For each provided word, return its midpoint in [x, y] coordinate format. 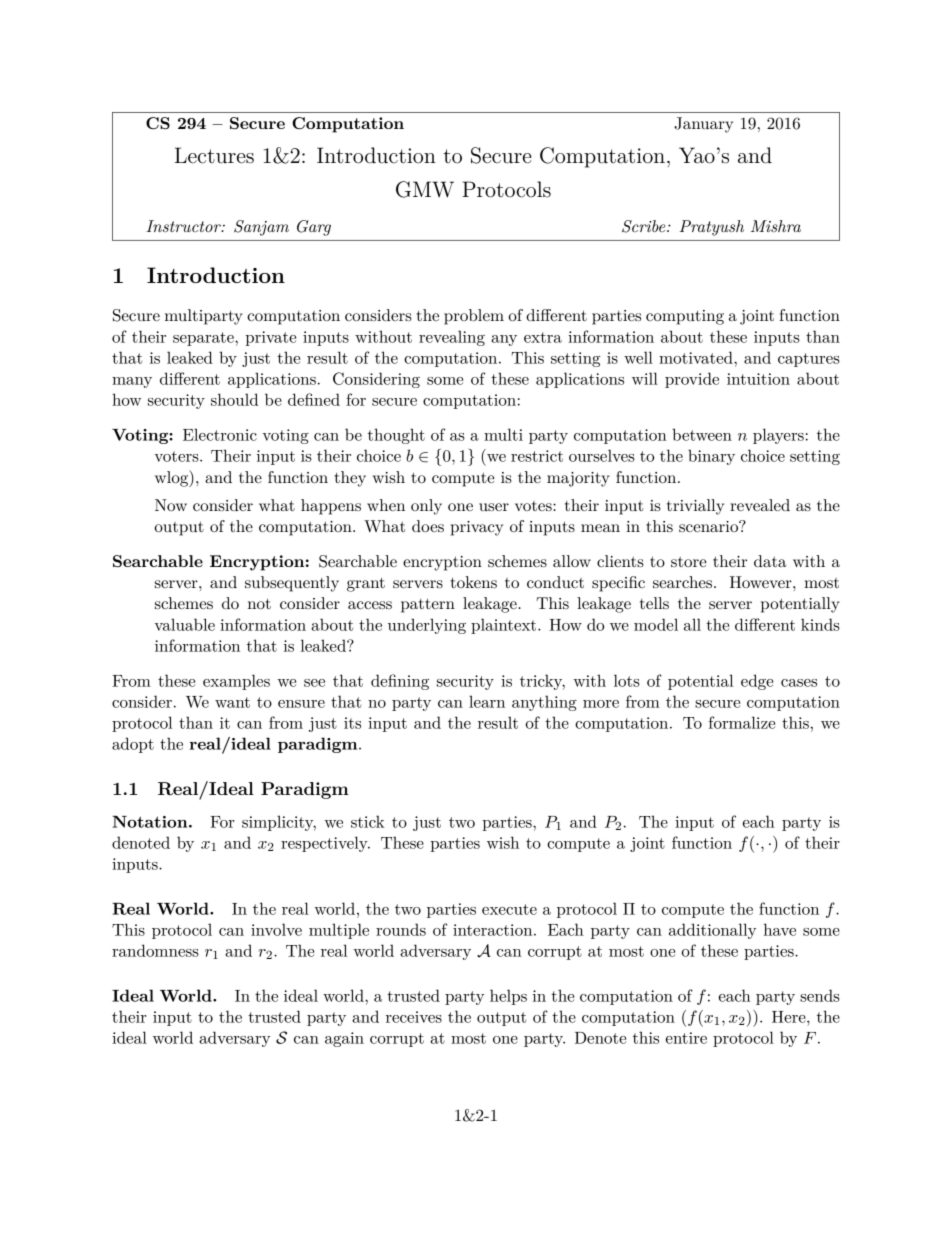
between [702, 434]
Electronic [220, 434]
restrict [537, 456]
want [232, 702]
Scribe [645, 226]
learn [487, 701]
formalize [742, 722]
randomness [155, 950]
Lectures [214, 155]
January [703, 125]
